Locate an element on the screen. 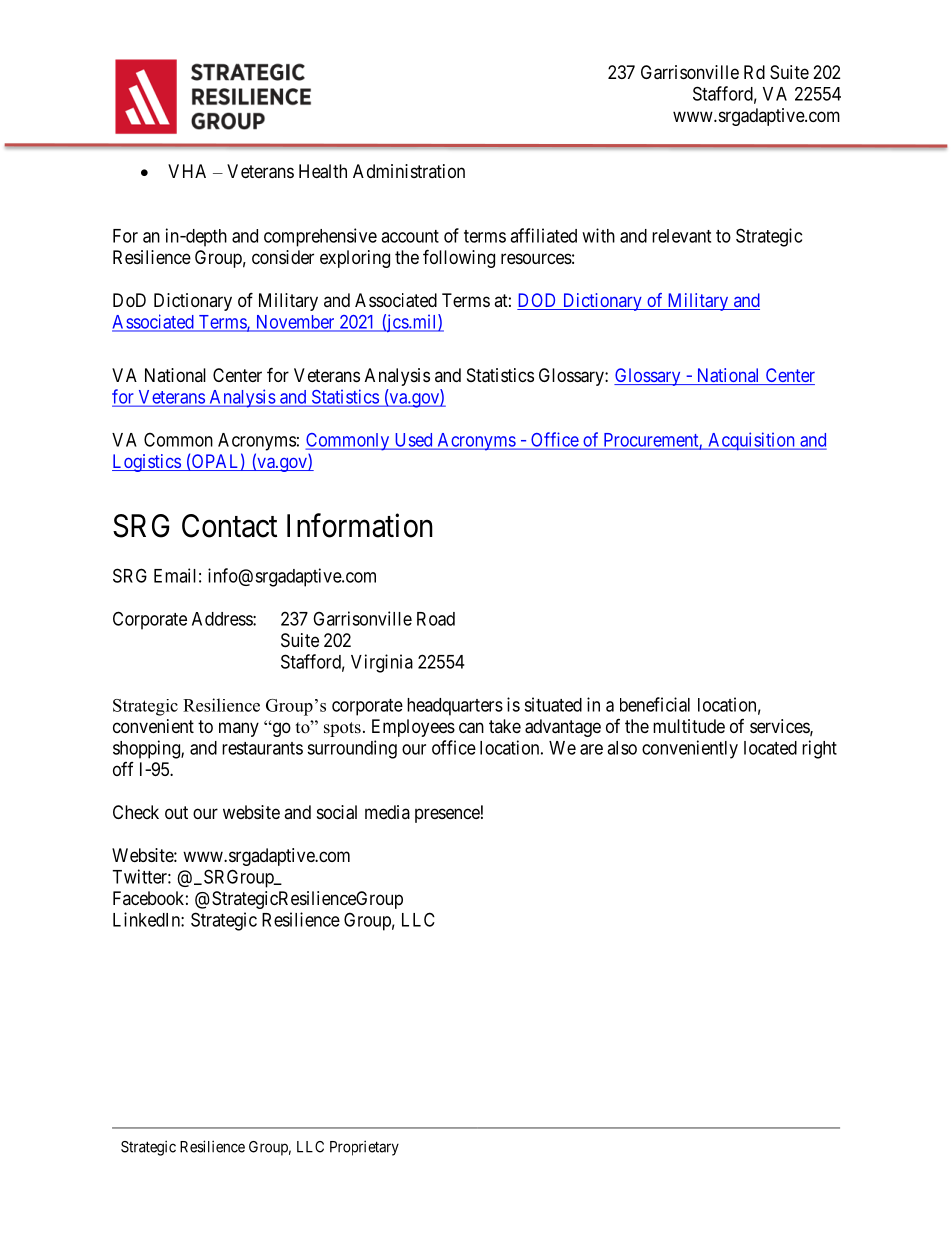 Image resolution: width=952 pixels, height=1233 pixels. VHA is located at coordinates (187, 171).
